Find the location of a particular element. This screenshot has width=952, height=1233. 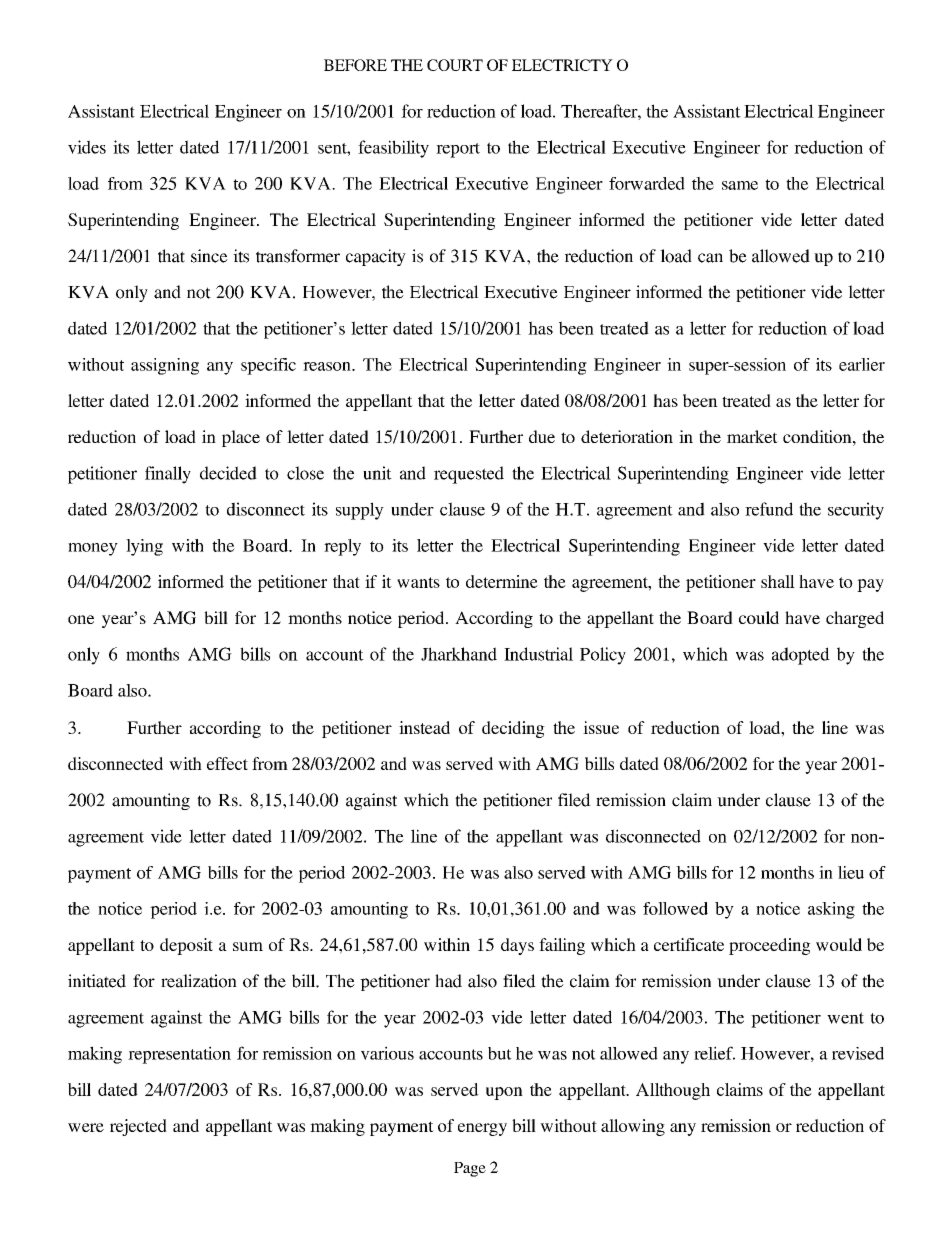

allowing is located at coordinates (633, 1127).
